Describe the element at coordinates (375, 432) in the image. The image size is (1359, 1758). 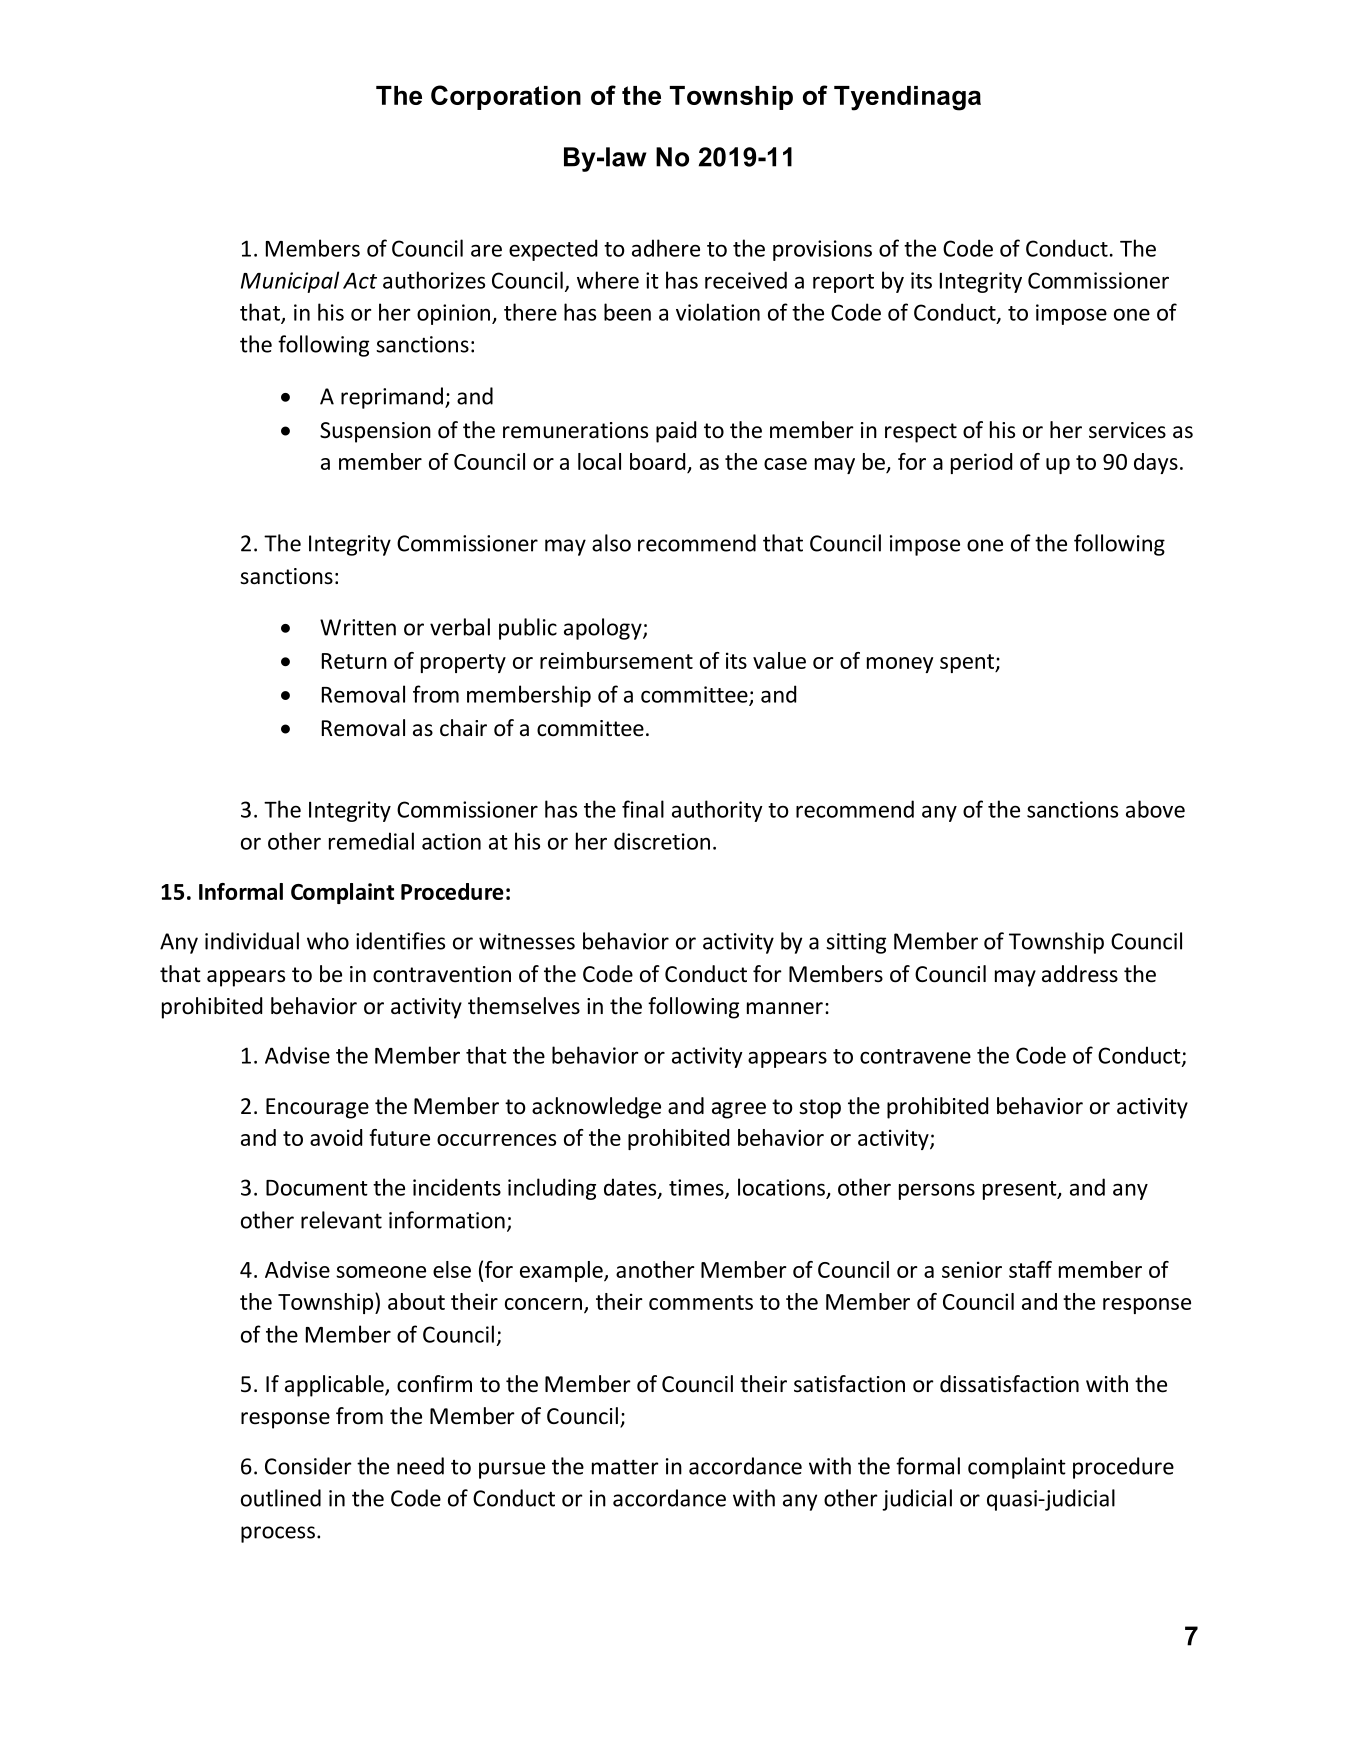
I see `Suspension` at that location.
